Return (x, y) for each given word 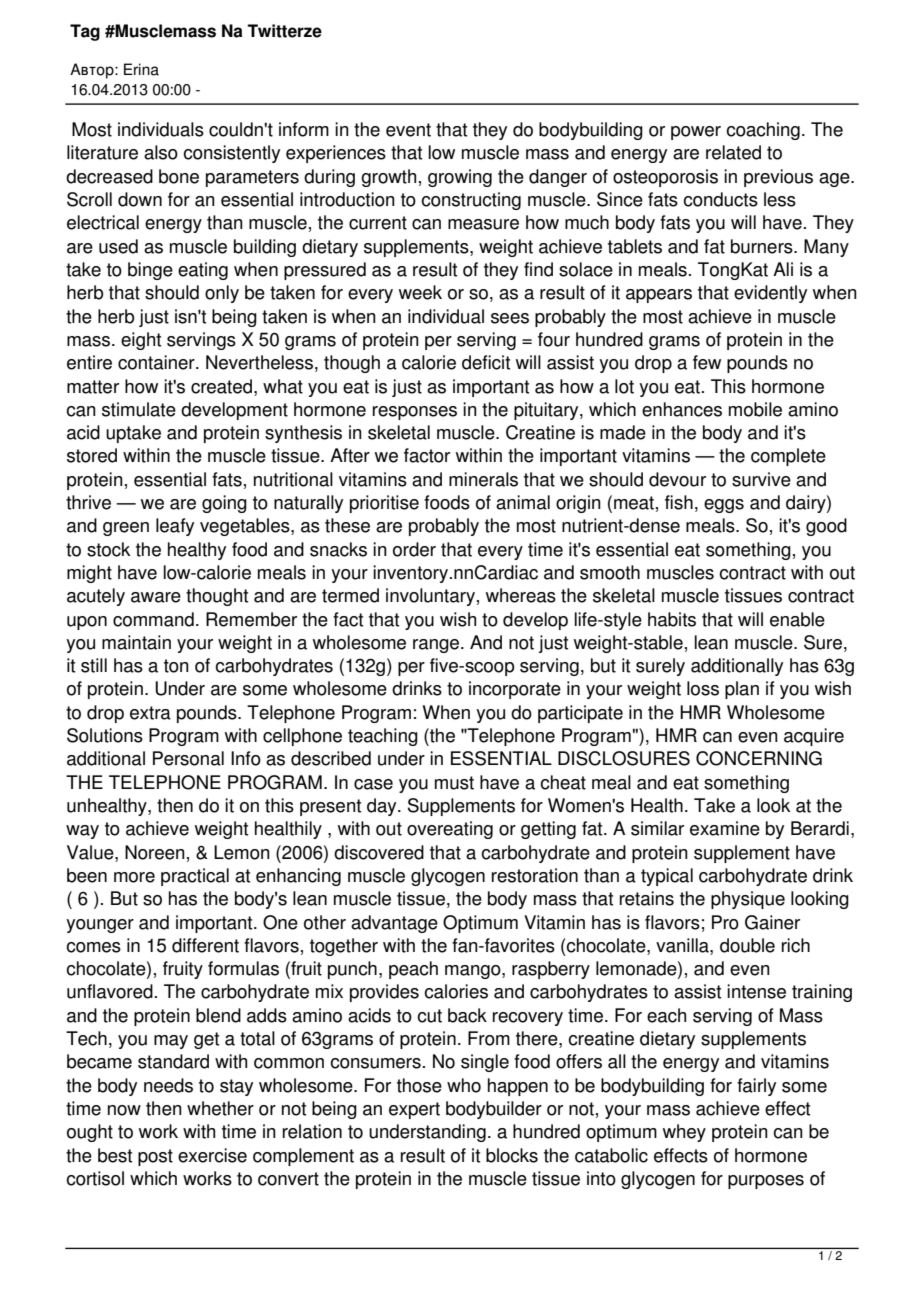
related (733, 152)
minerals (483, 479)
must (454, 783)
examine (725, 828)
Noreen (155, 852)
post (155, 1157)
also (161, 152)
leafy (175, 527)
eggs (724, 506)
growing (460, 178)
